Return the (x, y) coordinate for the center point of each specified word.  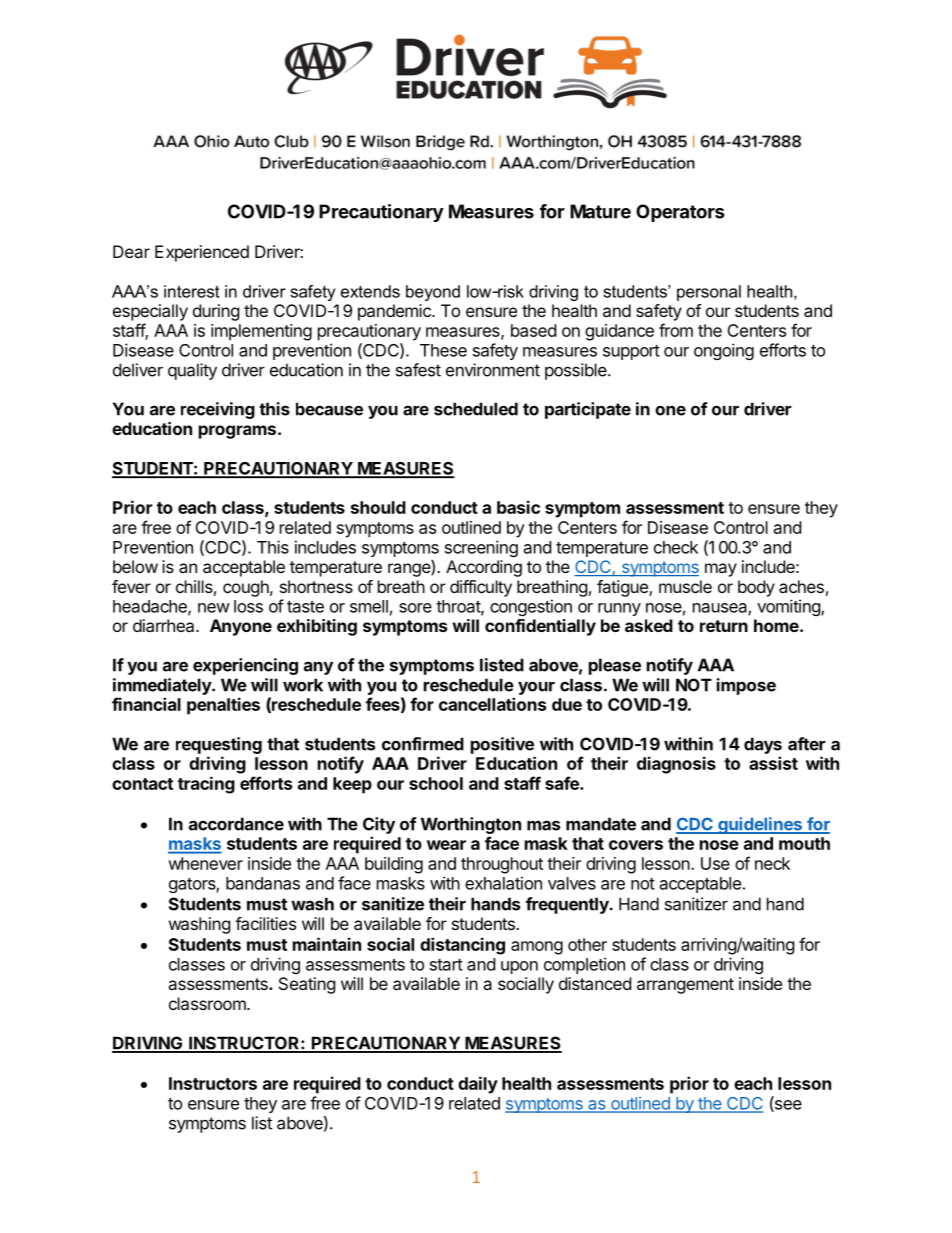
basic (518, 507)
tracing (206, 785)
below (135, 566)
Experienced (202, 253)
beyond (433, 293)
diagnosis (676, 765)
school (436, 783)
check (676, 547)
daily (478, 1085)
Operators (680, 213)
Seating (307, 985)
